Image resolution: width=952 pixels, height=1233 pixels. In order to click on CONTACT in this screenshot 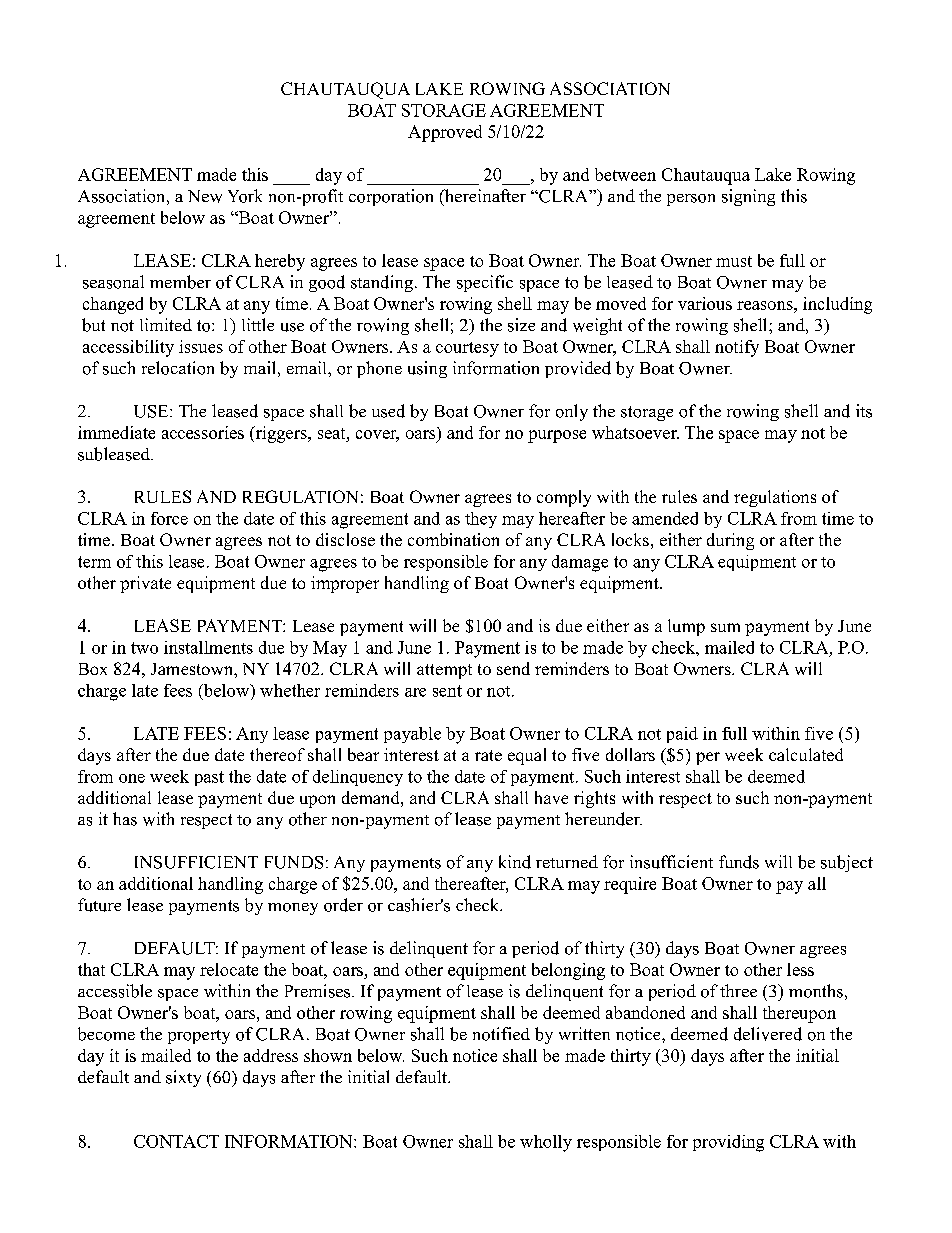, I will do `click(176, 1141)`.
